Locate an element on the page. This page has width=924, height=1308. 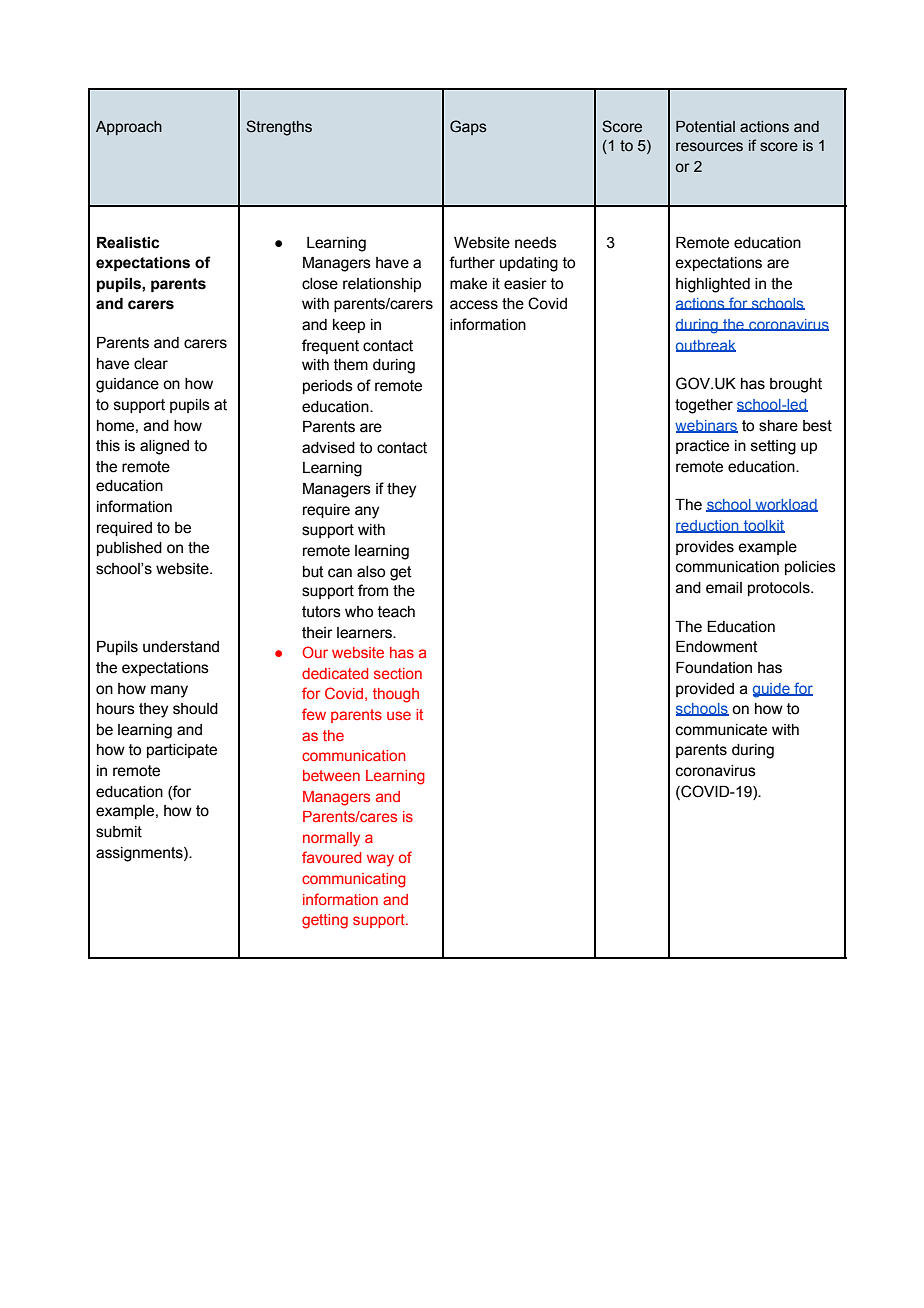
Approach is located at coordinates (129, 128).
